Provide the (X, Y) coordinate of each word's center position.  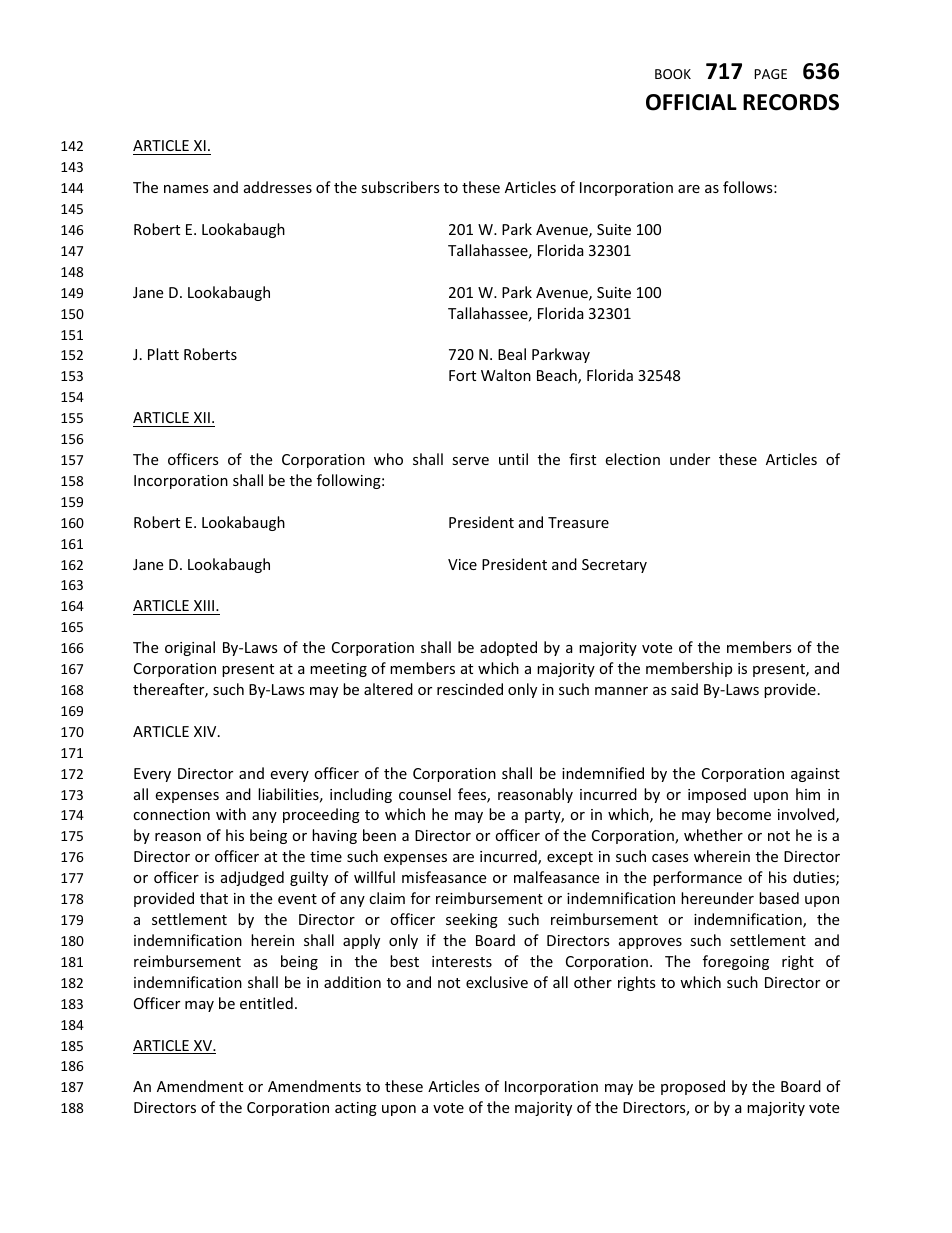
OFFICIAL (691, 102)
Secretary (614, 566)
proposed (693, 1087)
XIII (205, 605)
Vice (462, 564)
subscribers (400, 187)
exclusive (497, 982)
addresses (278, 187)
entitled (266, 1003)
